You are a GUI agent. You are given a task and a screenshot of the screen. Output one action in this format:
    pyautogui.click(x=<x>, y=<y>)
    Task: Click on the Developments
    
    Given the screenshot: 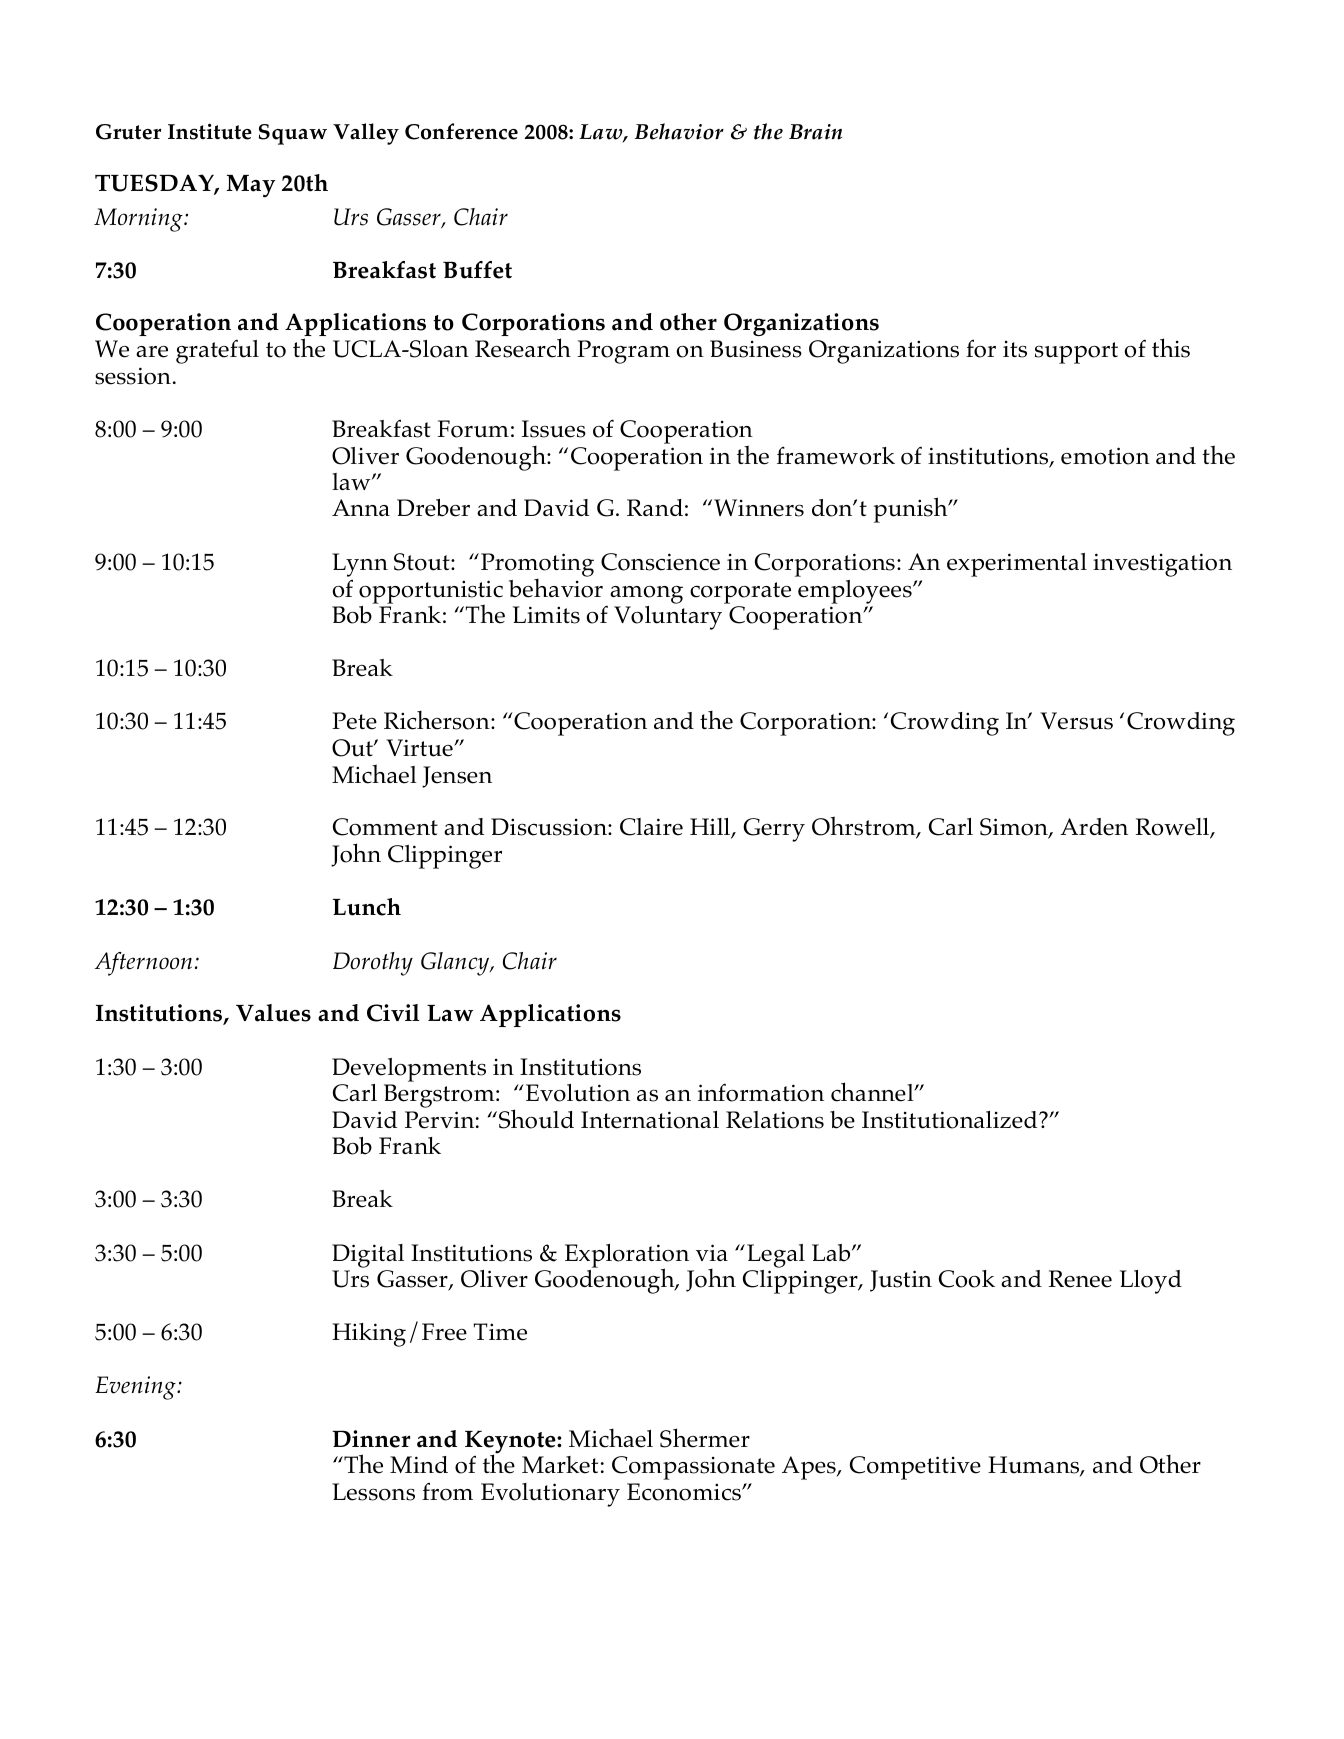 What is the action you would take?
    pyautogui.click(x=409, y=1070)
